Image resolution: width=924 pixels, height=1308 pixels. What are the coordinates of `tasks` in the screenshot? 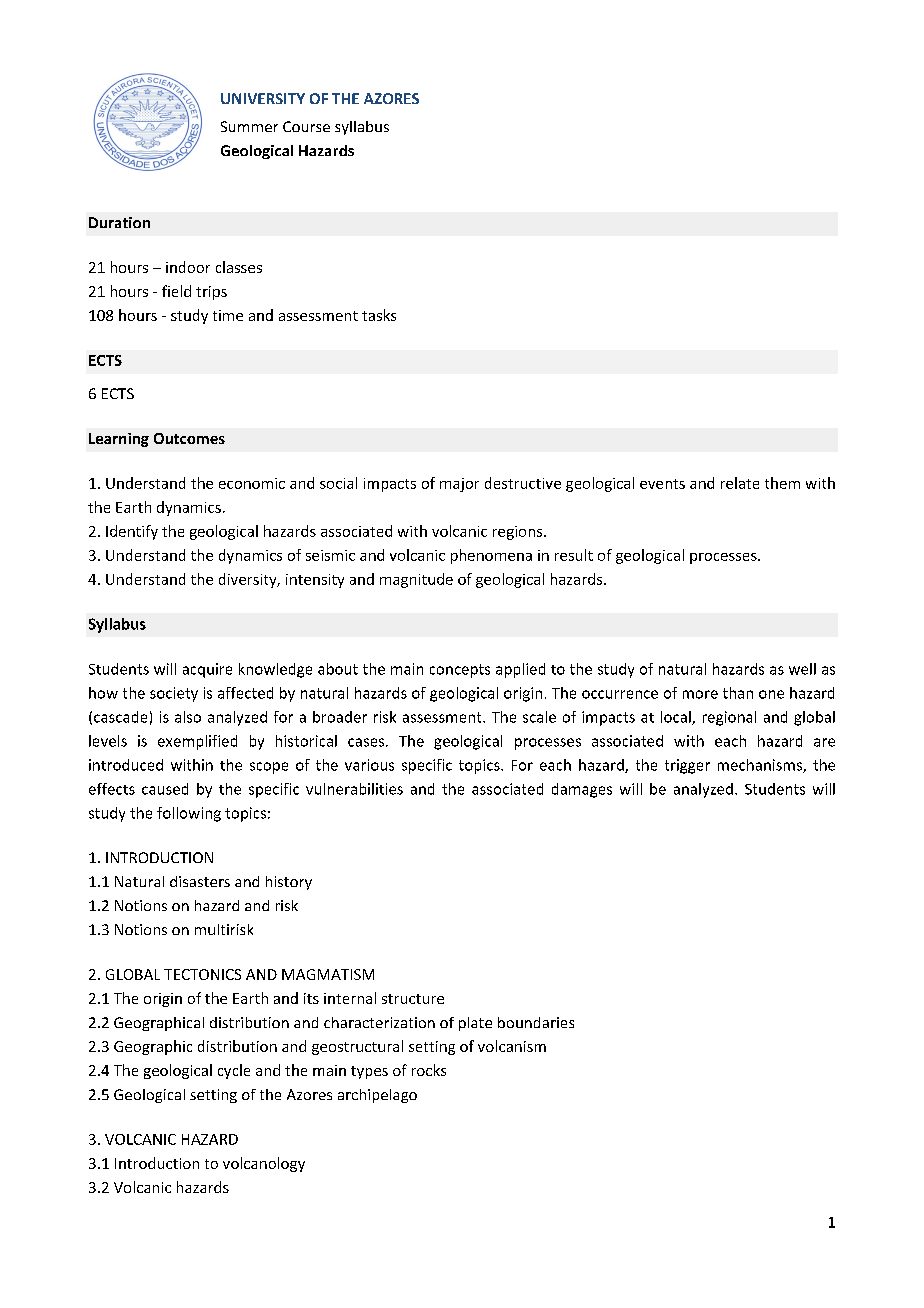 It's located at (379, 315).
